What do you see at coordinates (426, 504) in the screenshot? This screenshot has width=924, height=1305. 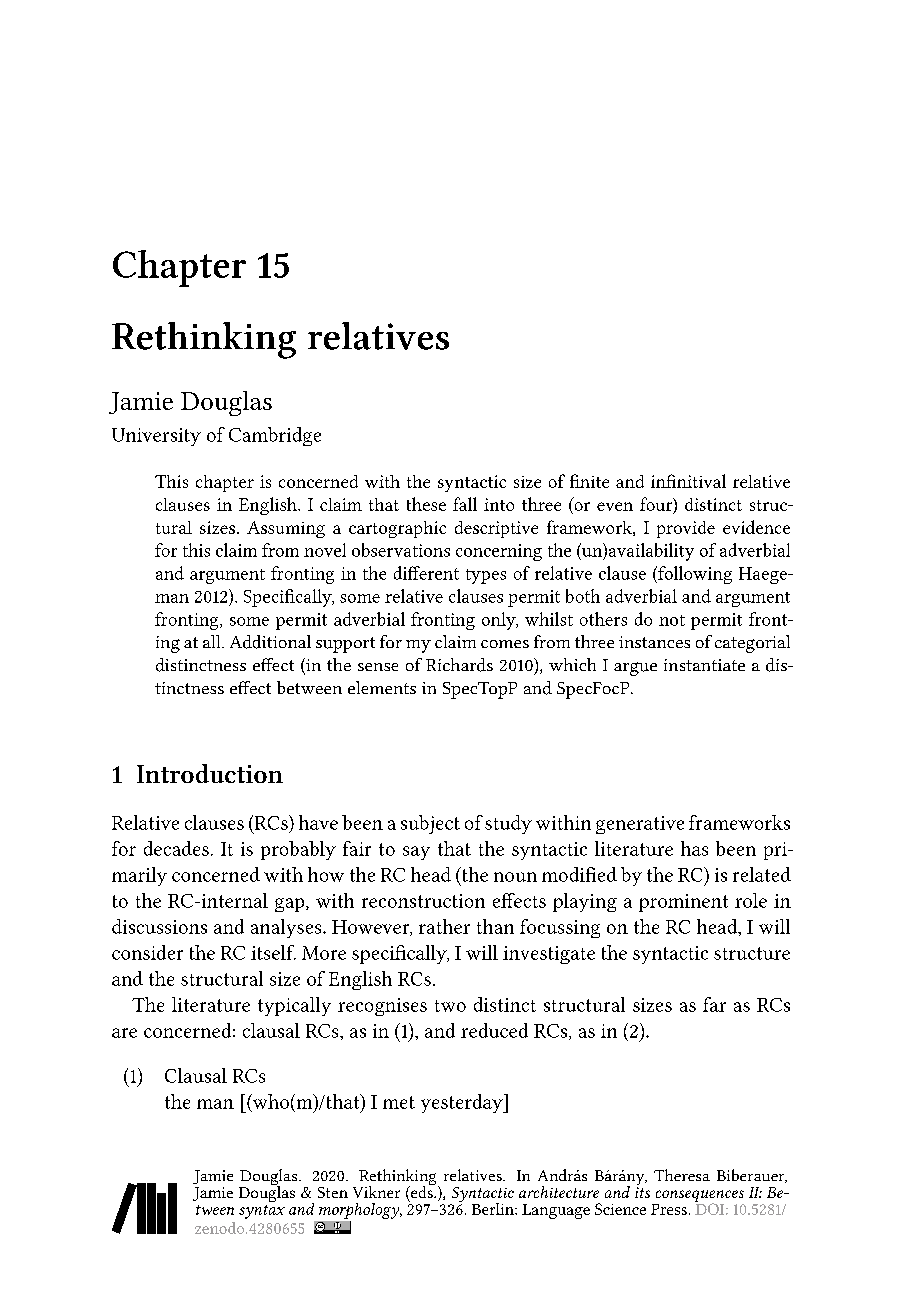 I see `these` at bounding box center [426, 504].
